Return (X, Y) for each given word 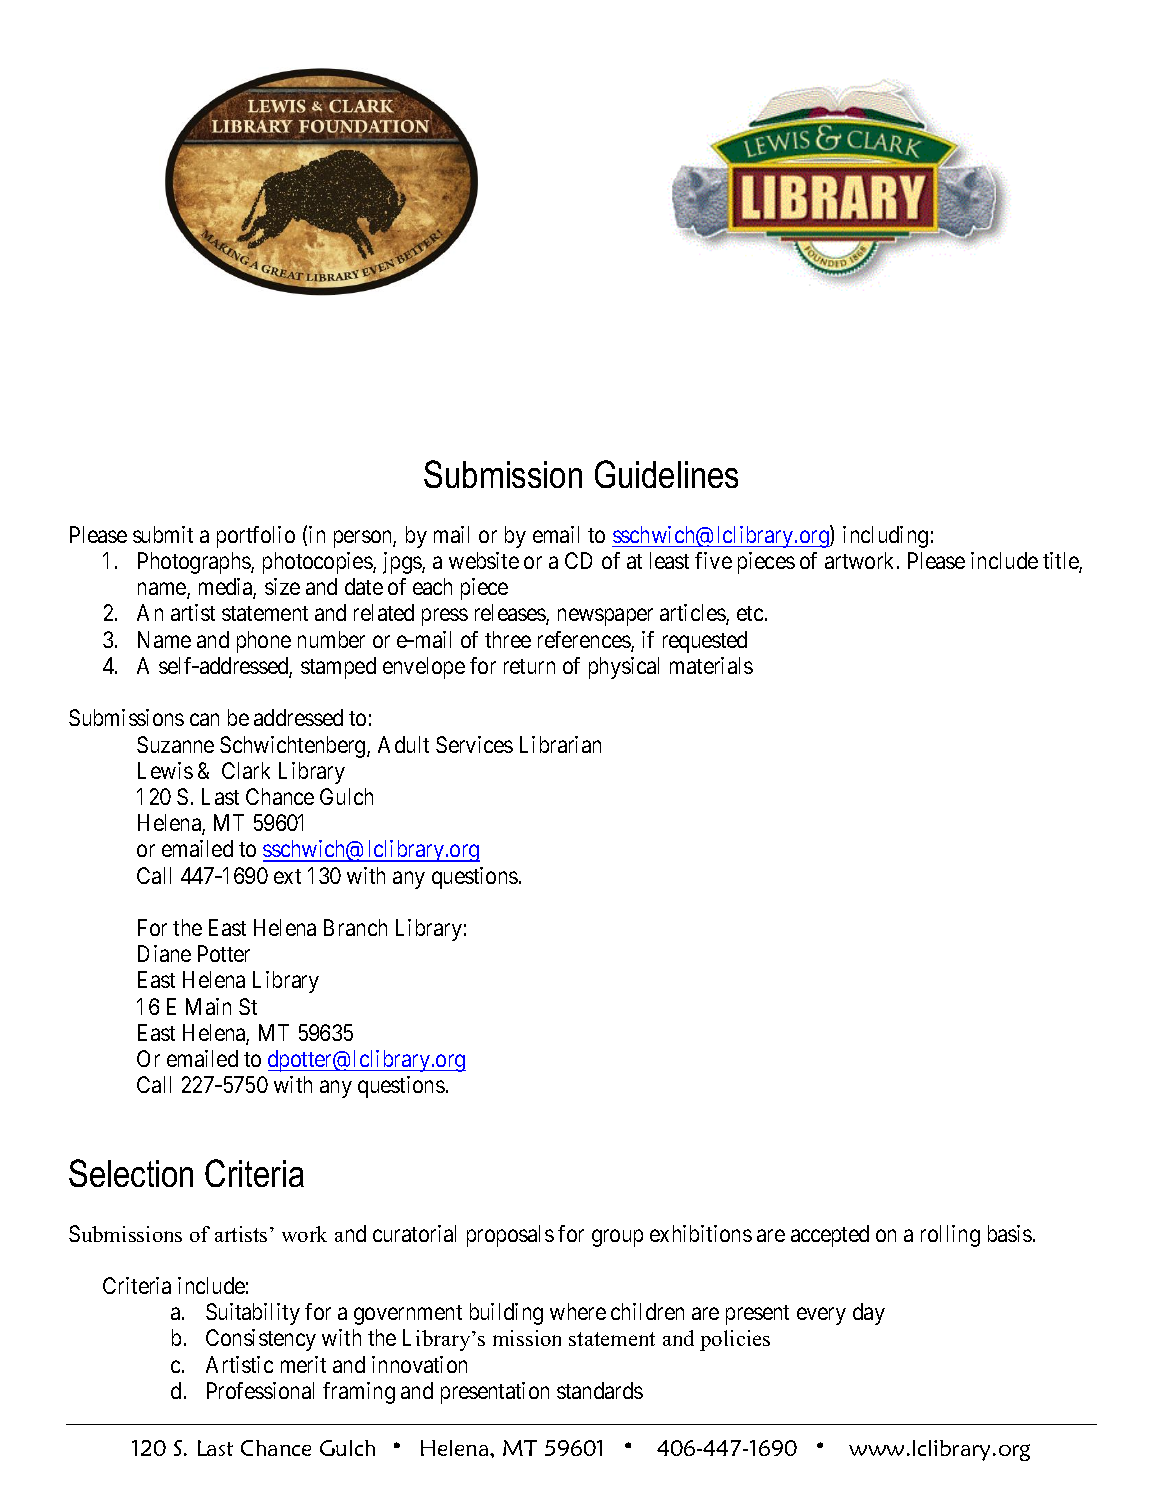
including (885, 537)
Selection (131, 1173)
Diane (164, 953)
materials (711, 665)
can (204, 720)
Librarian (560, 744)
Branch (355, 927)
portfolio (256, 537)
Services (474, 744)
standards (600, 1390)
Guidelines (666, 474)
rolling (950, 1236)
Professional (260, 1390)
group (617, 1238)
